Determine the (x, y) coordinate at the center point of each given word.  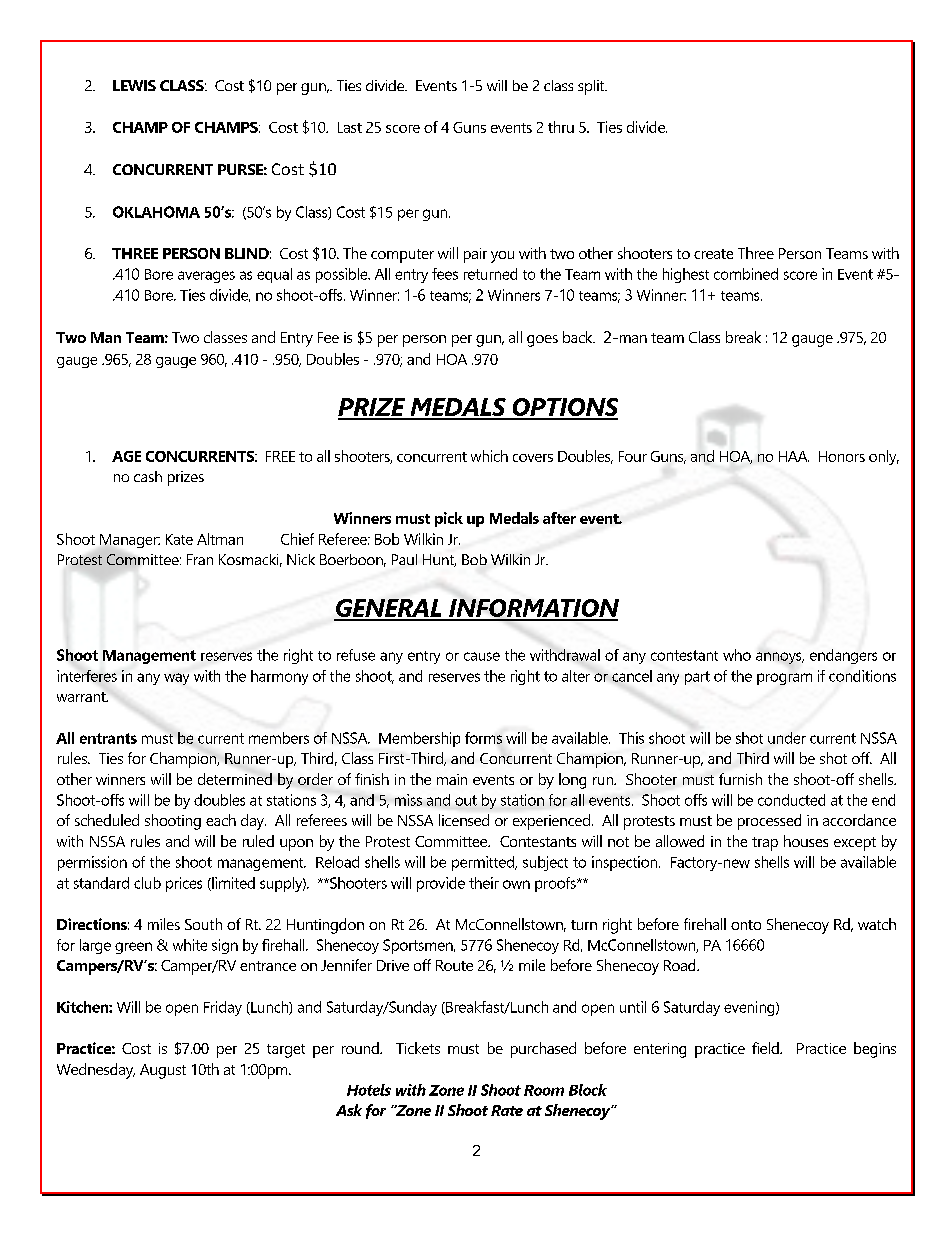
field (766, 1048)
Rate (507, 1110)
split (592, 87)
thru (561, 127)
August (163, 1071)
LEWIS (134, 85)
